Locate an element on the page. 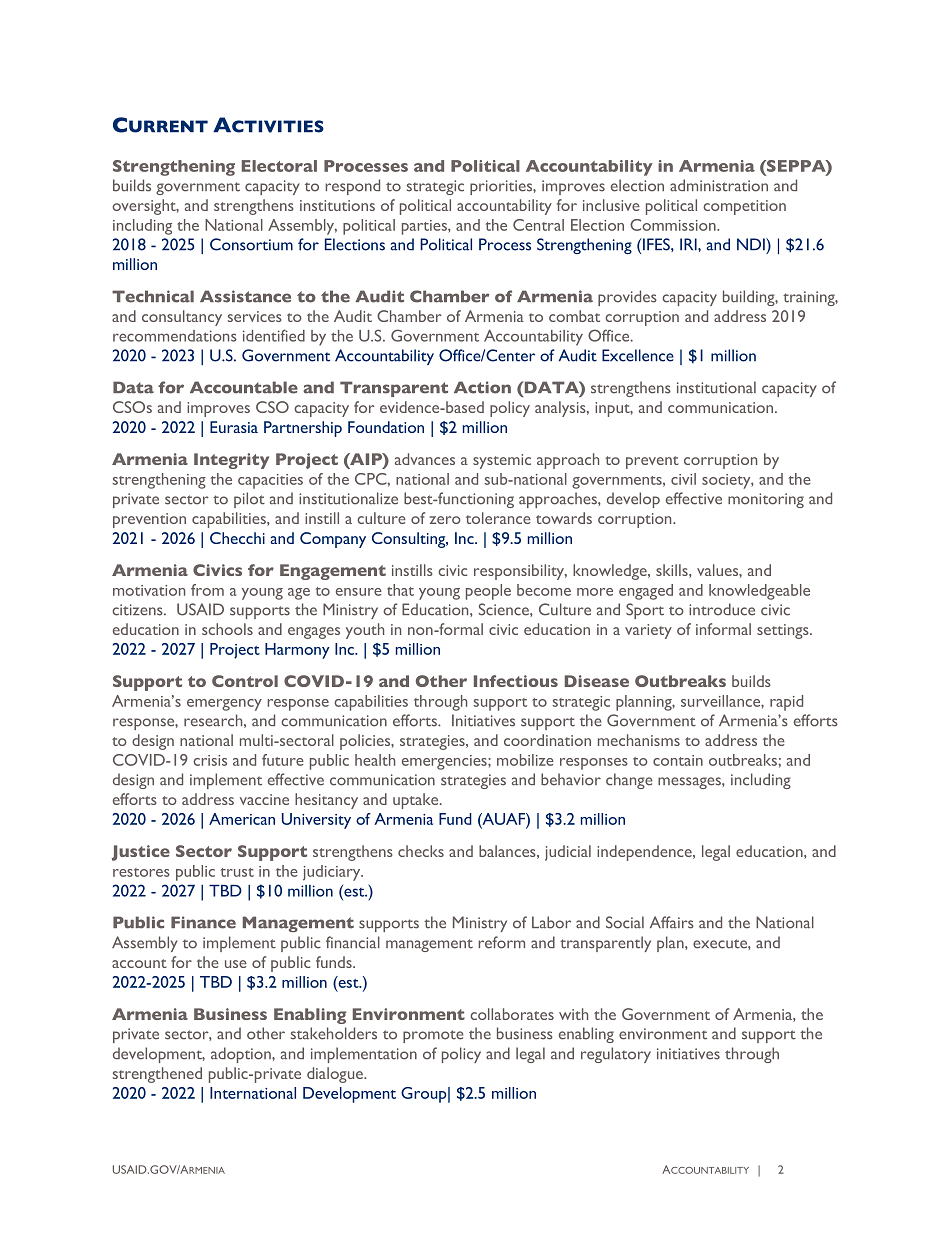 Image resolution: width=952 pixels, height=1233 pixels. schools is located at coordinates (227, 629).
